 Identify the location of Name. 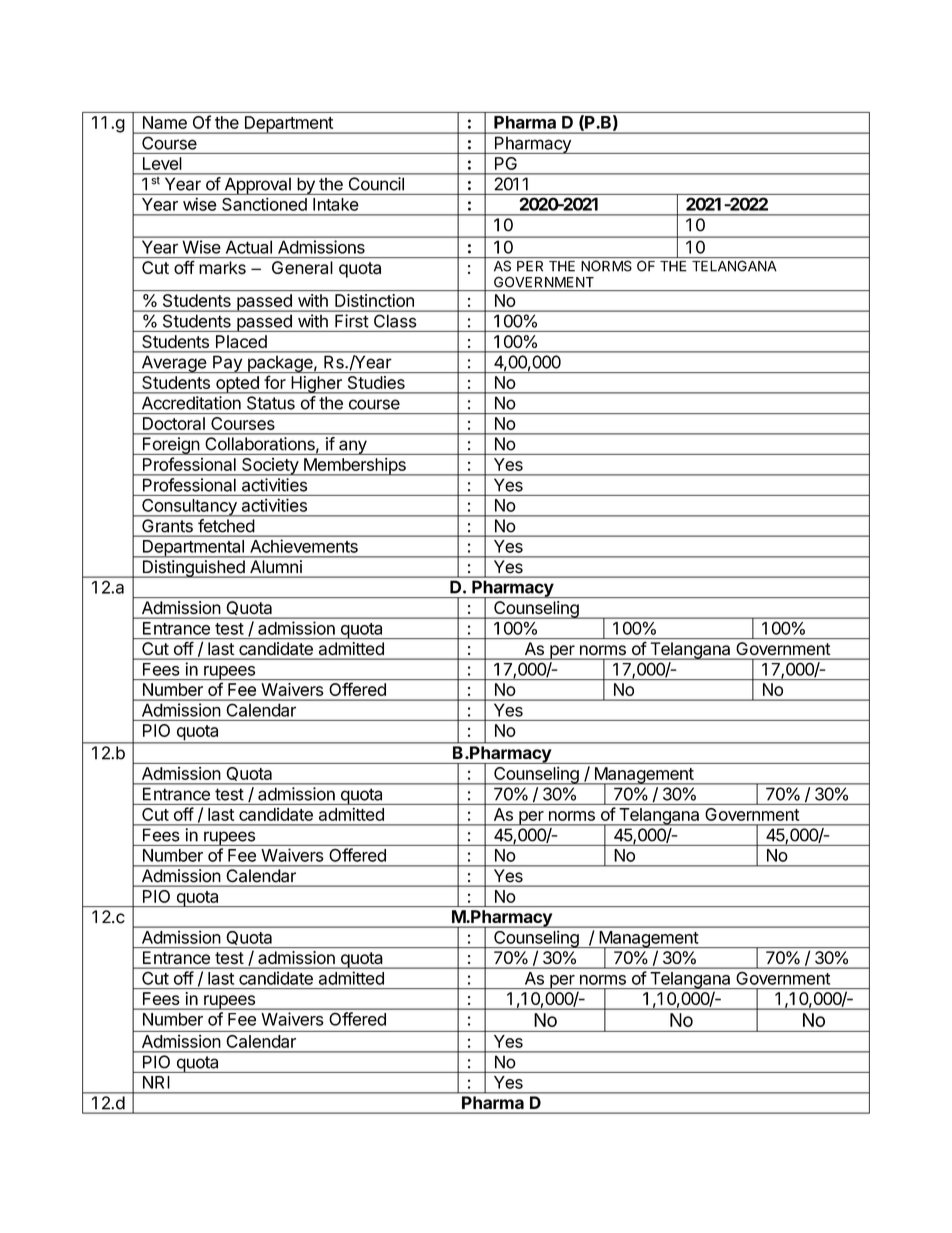
(165, 122).
